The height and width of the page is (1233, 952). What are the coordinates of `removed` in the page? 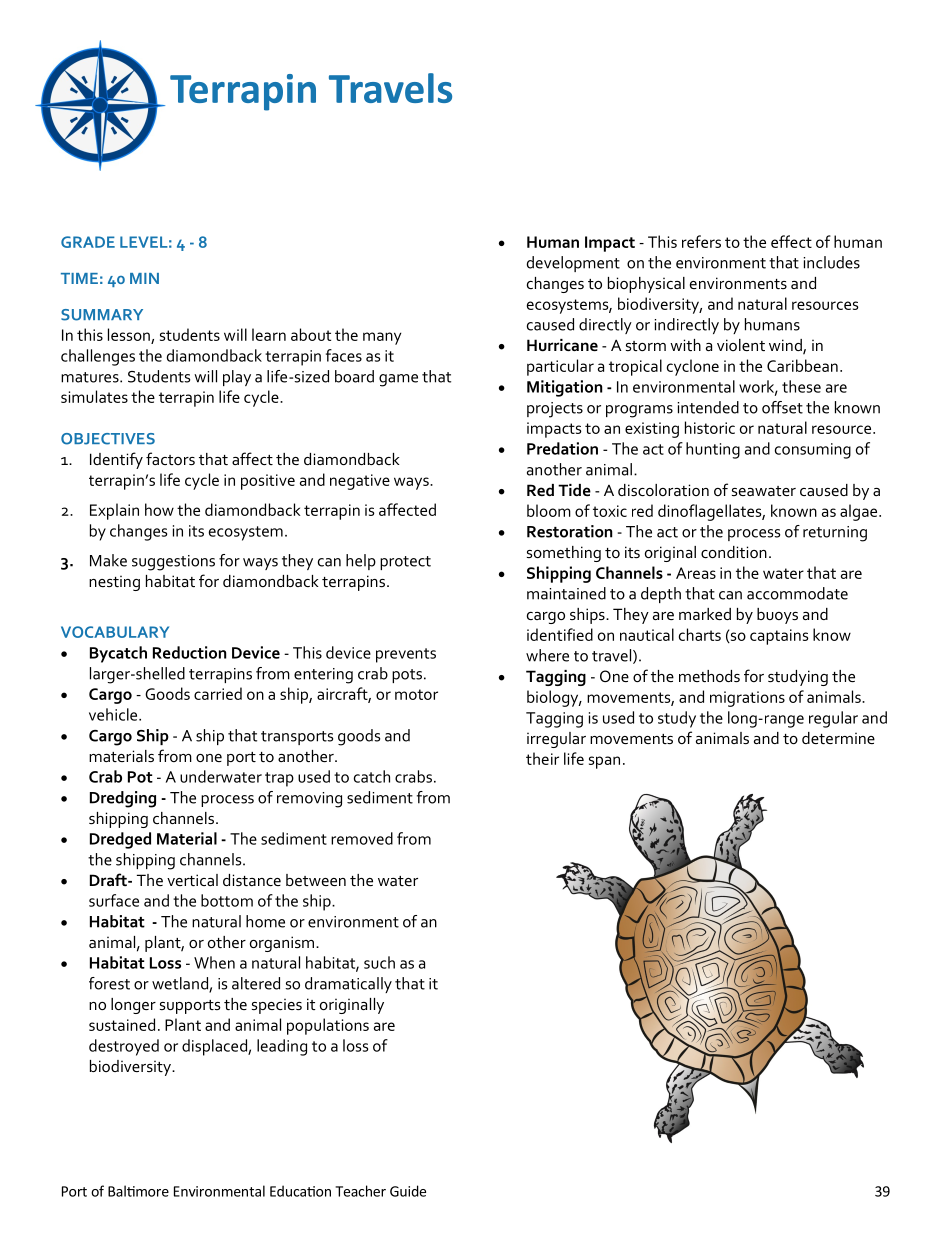 It's located at (362, 838).
